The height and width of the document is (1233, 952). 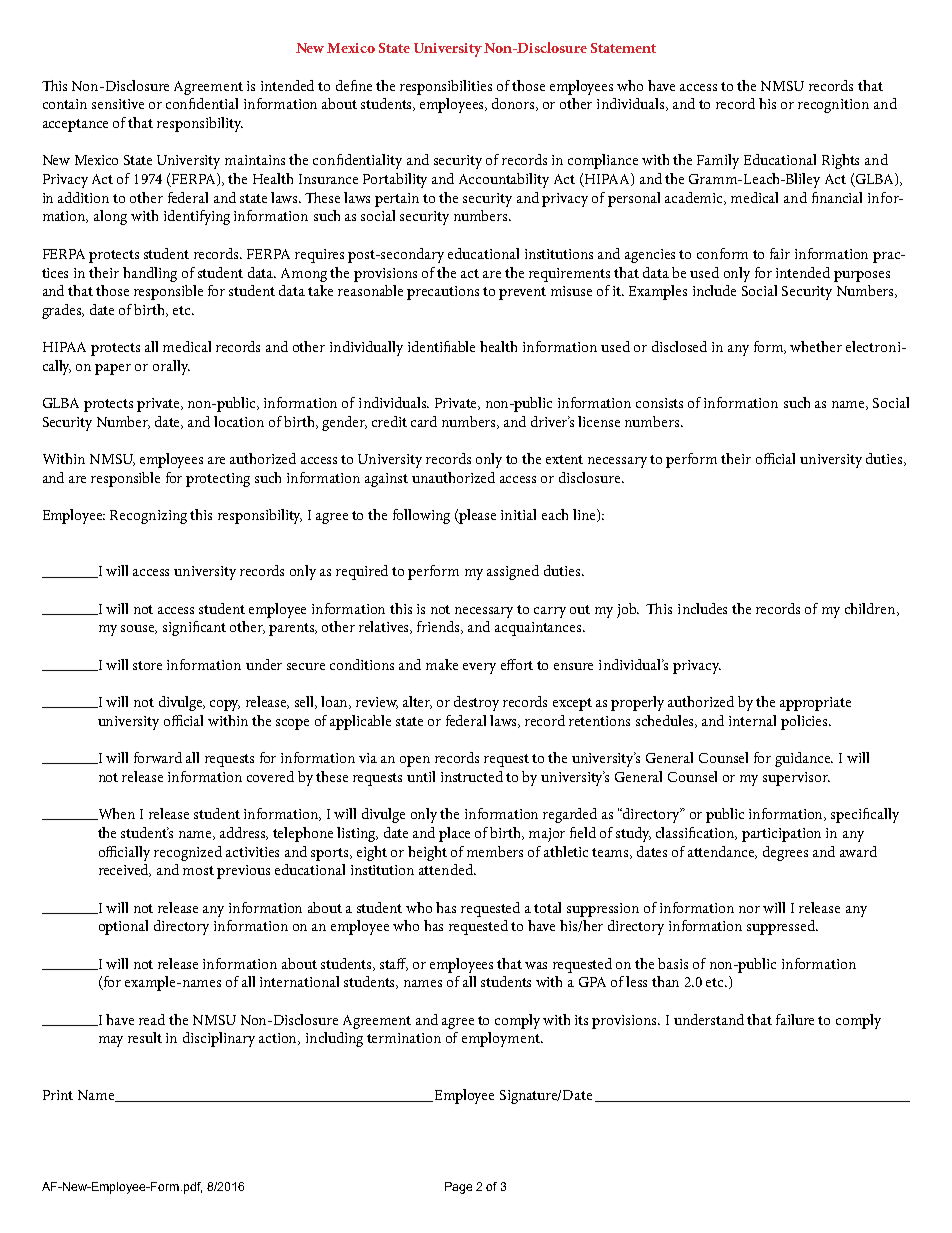 I want to click on children, so click(x=871, y=609).
